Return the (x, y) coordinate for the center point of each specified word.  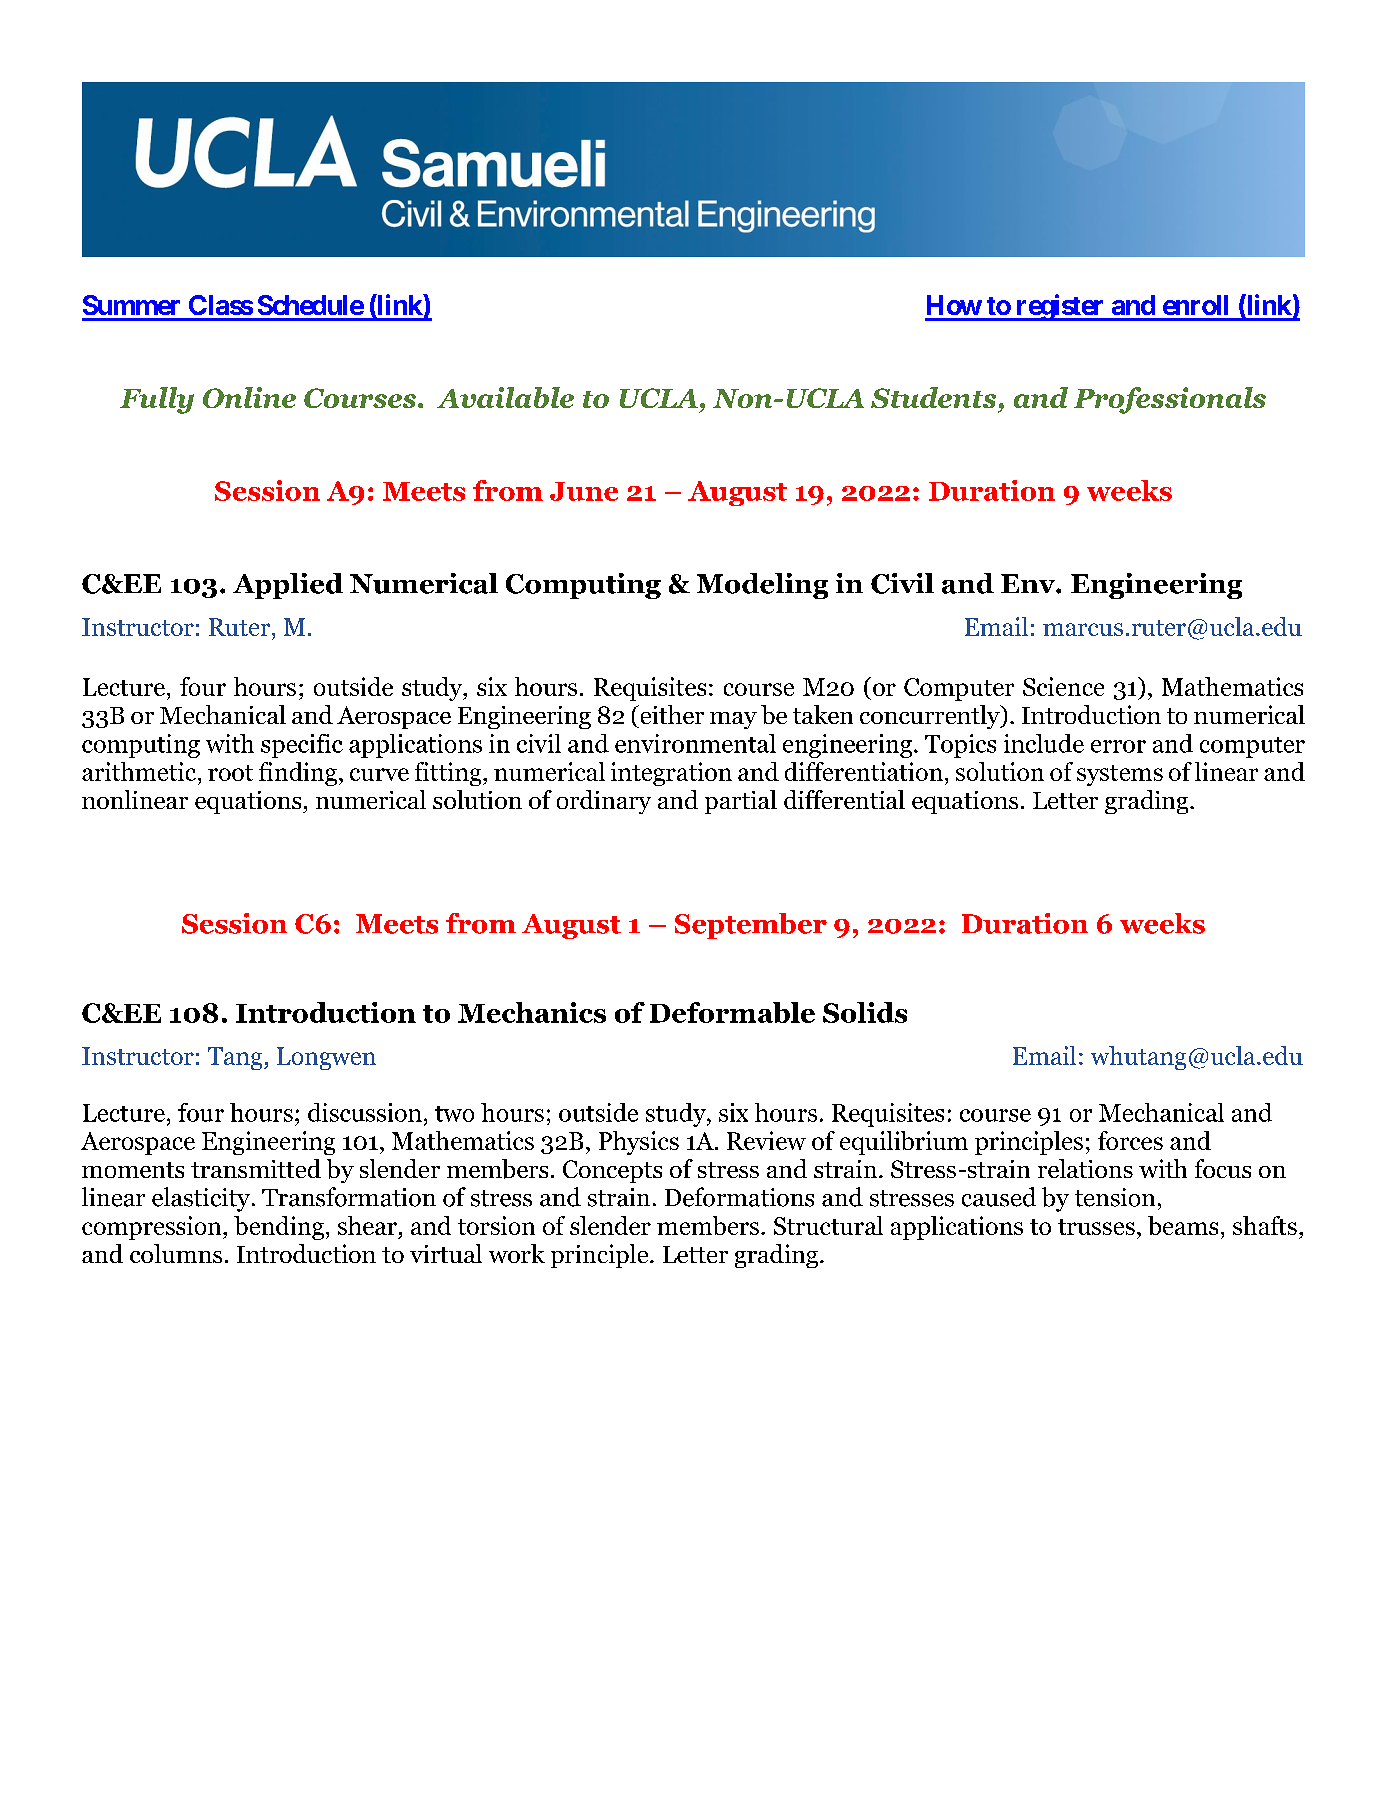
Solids (865, 1012)
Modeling (762, 586)
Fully (157, 400)
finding (299, 774)
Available (505, 397)
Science (1063, 686)
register (1060, 307)
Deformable (732, 1012)
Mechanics (532, 1012)
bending (280, 1228)
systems (1120, 775)
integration (671, 774)
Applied (288, 586)
